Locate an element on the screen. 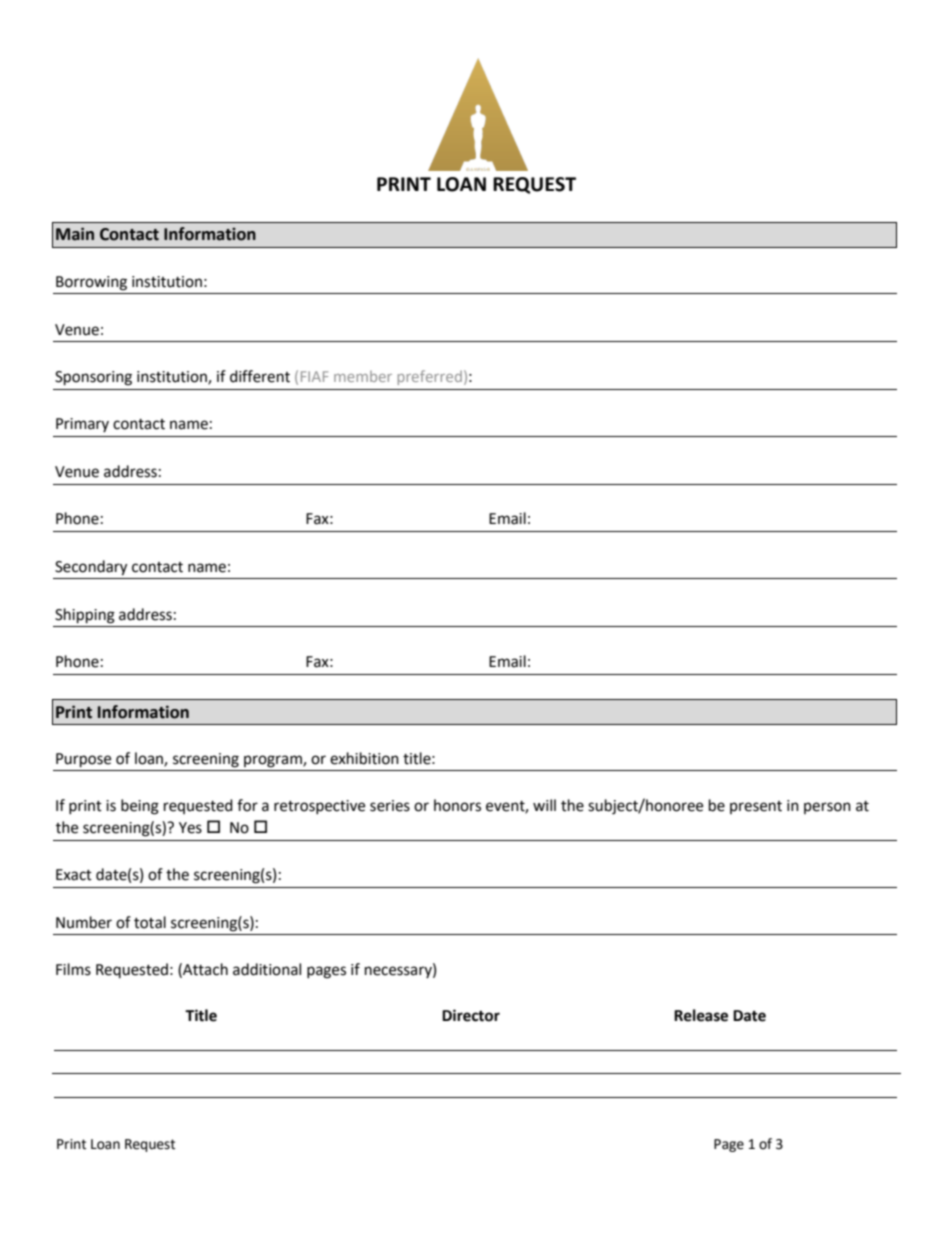  Release is located at coordinates (701, 1015).
